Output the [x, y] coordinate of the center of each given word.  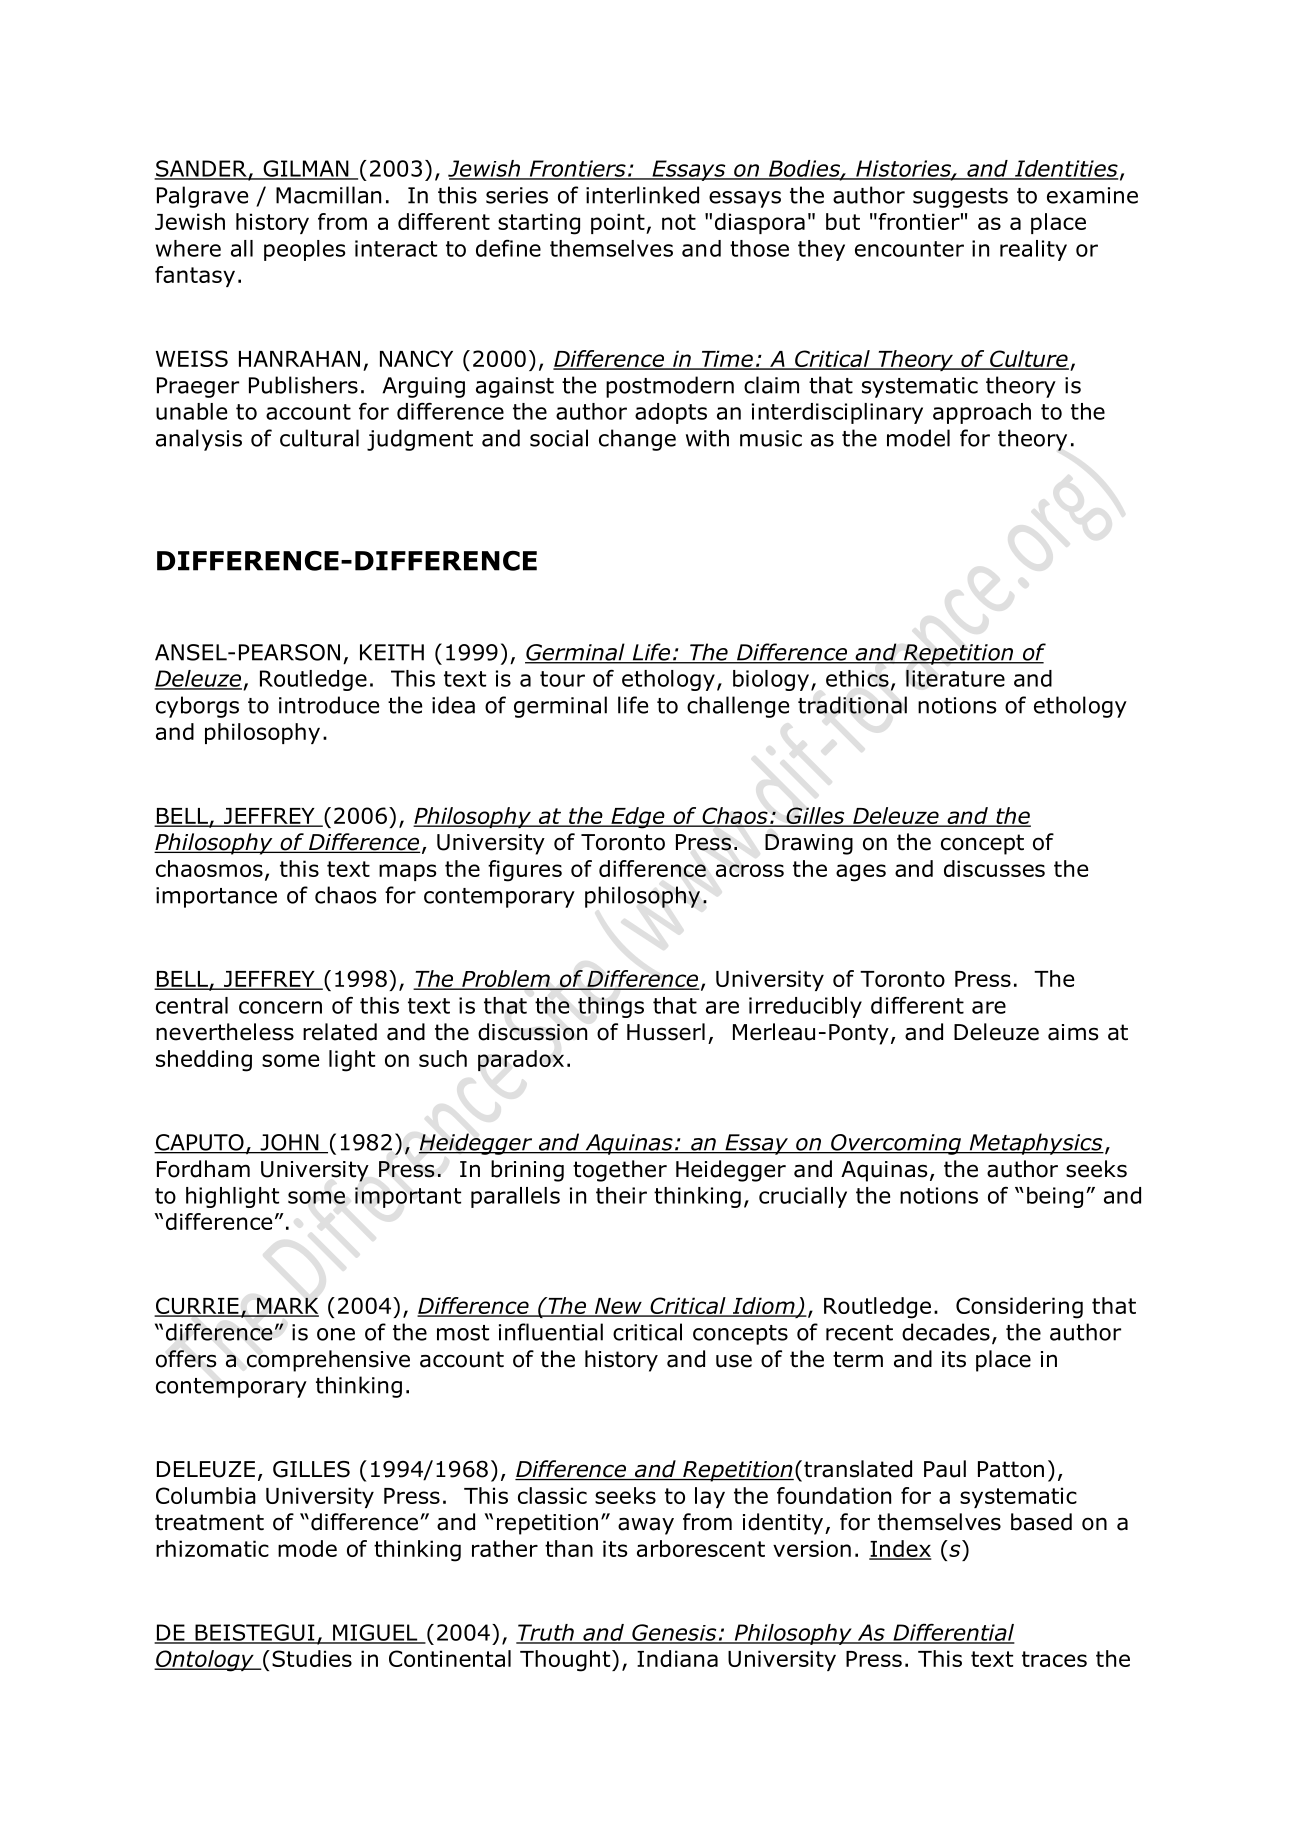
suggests [960, 198]
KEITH [392, 652]
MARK [287, 1306]
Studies [312, 1658]
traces [1054, 1659]
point [619, 223]
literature [955, 678]
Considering [1019, 1308]
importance [216, 897]
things [611, 1007]
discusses [994, 868]
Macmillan [328, 195]
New [618, 1307]
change [637, 440]
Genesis [674, 1633]
